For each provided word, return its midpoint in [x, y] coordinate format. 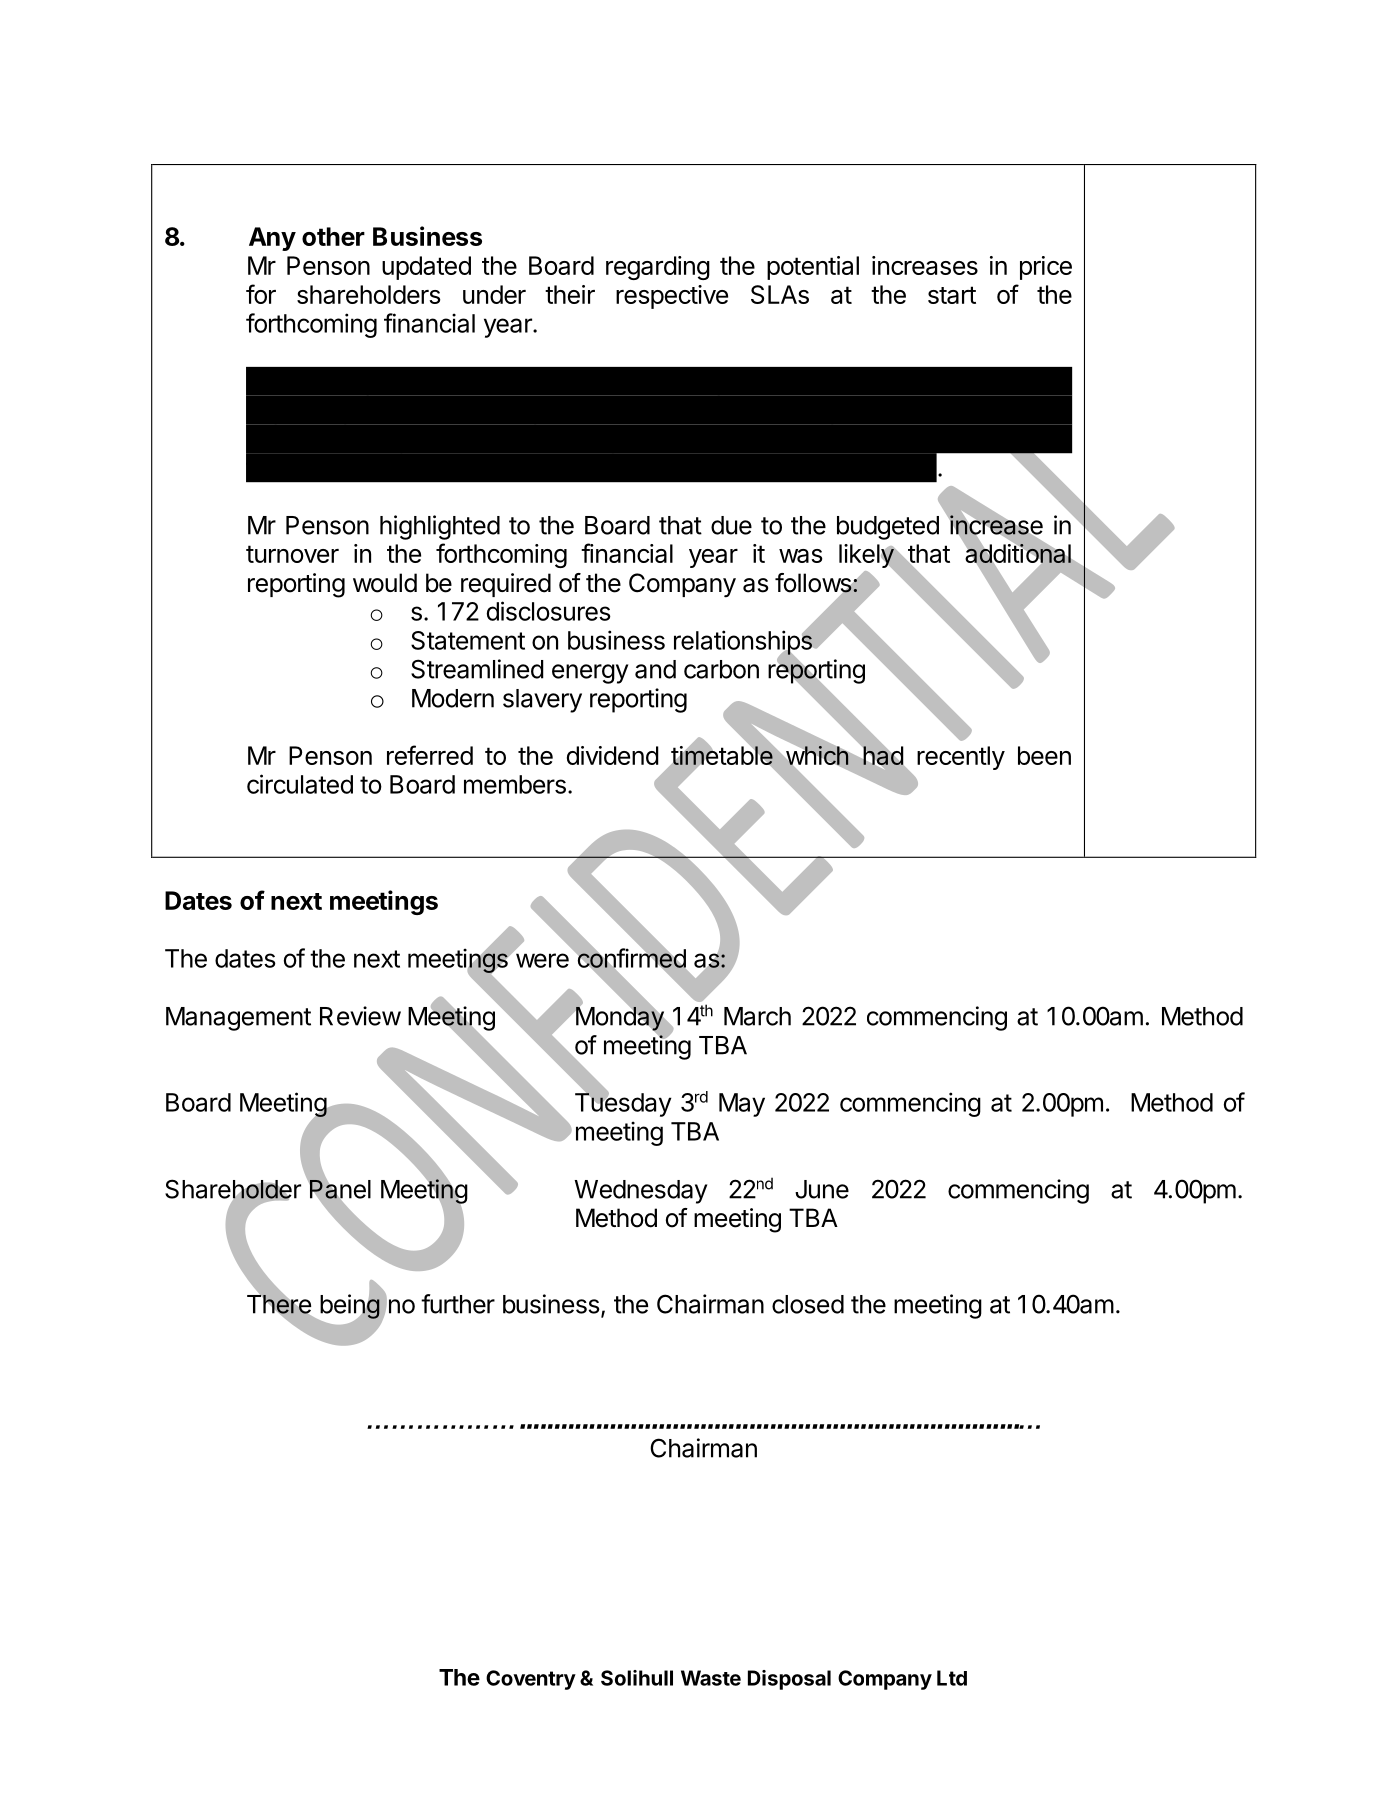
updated [426, 268]
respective [672, 297]
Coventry [531, 1680]
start [952, 295]
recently [961, 758]
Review [360, 1016]
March [757, 1016]
